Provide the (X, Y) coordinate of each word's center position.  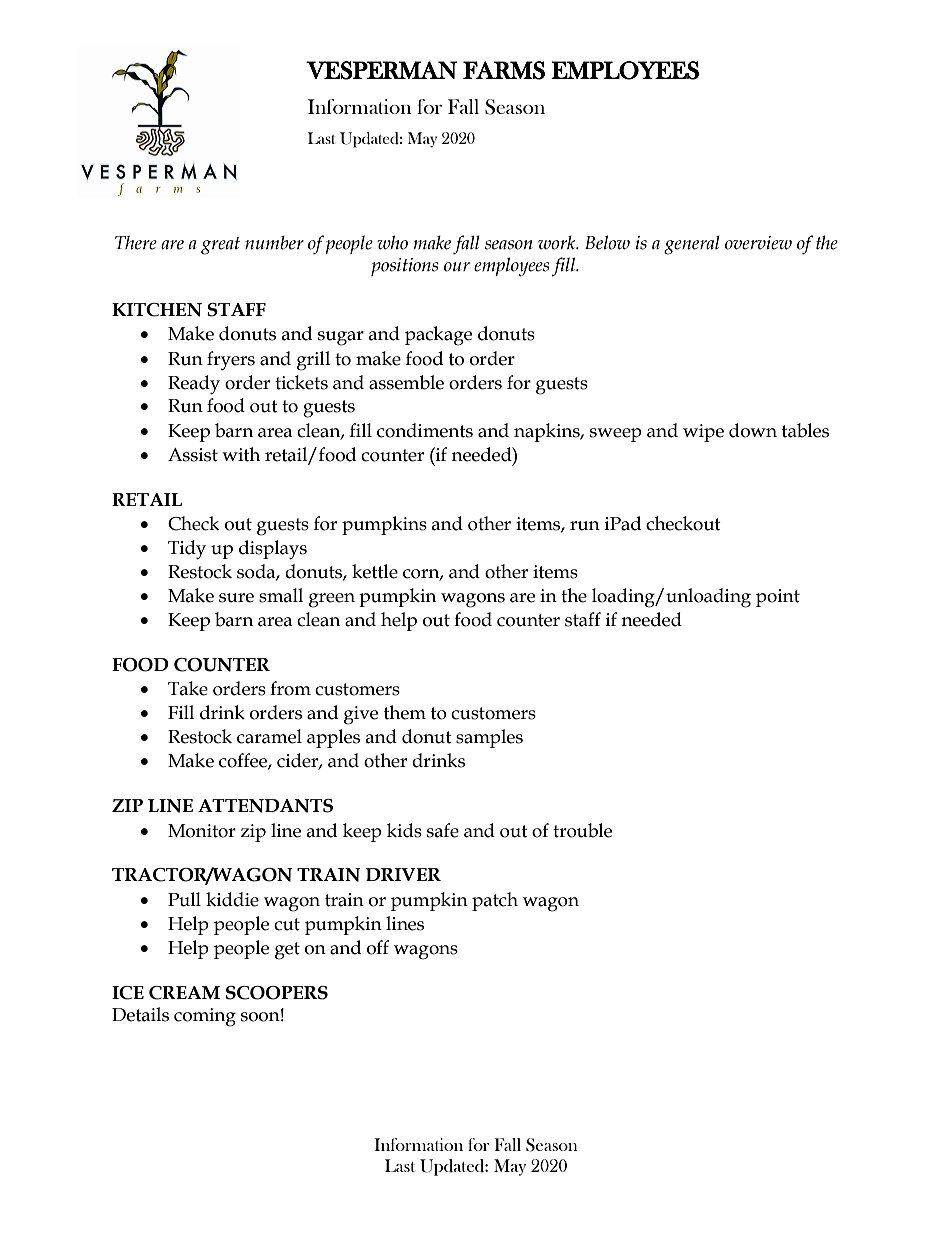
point (778, 598)
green (332, 600)
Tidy (187, 550)
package (438, 336)
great (220, 246)
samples (489, 738)
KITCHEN (157, 310)
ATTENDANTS (265, 806)
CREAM (184, 993)
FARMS (504, 70)
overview (758, 243)
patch (495, 901)
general (692, 245)
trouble (582, 830)
